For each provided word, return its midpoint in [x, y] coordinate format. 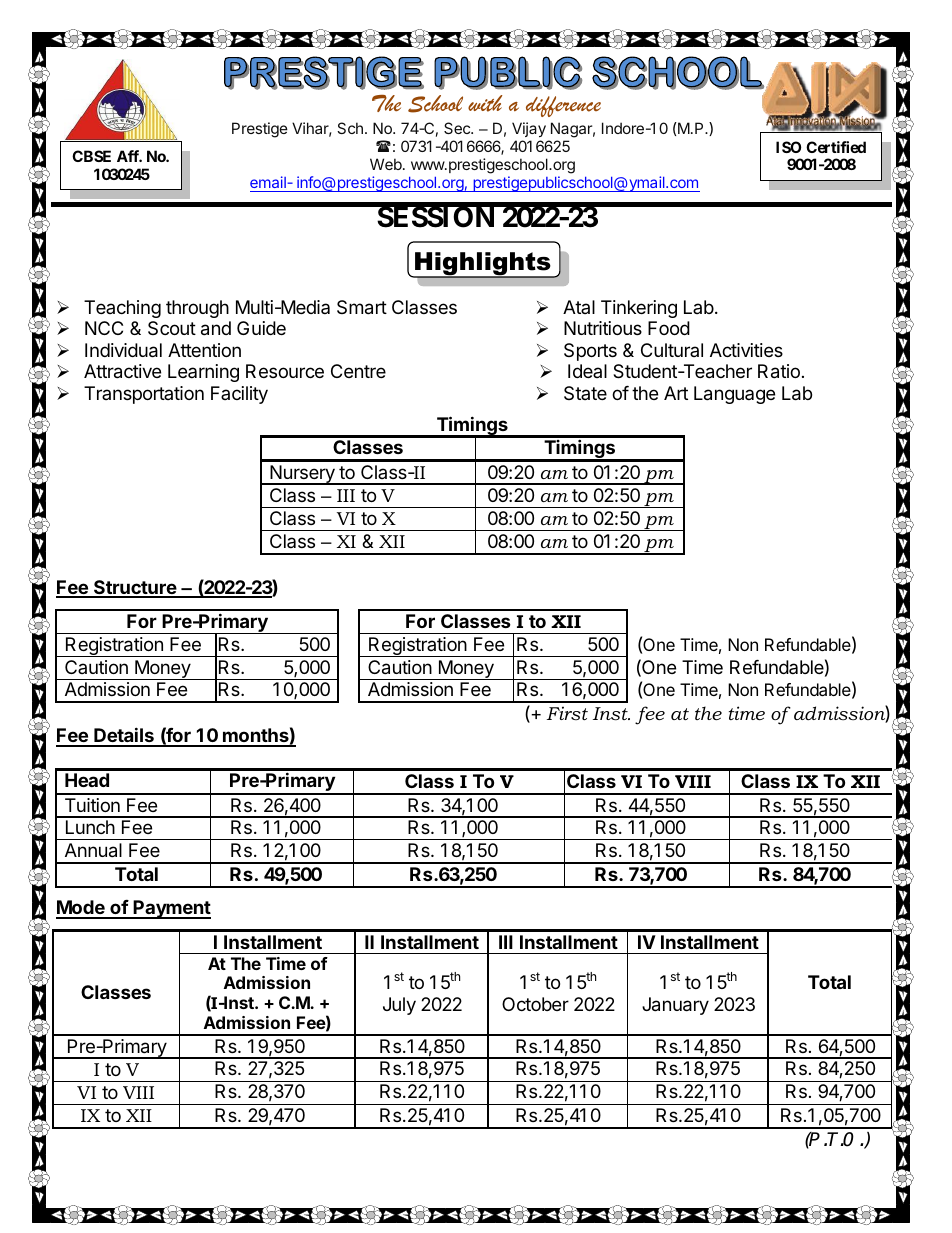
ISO [788, 147]
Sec [458, 128]
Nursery [302, 475]
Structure [135, 588]
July [399, 1006]
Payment [171, 909]
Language [734, 395]
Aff [129, 156]
